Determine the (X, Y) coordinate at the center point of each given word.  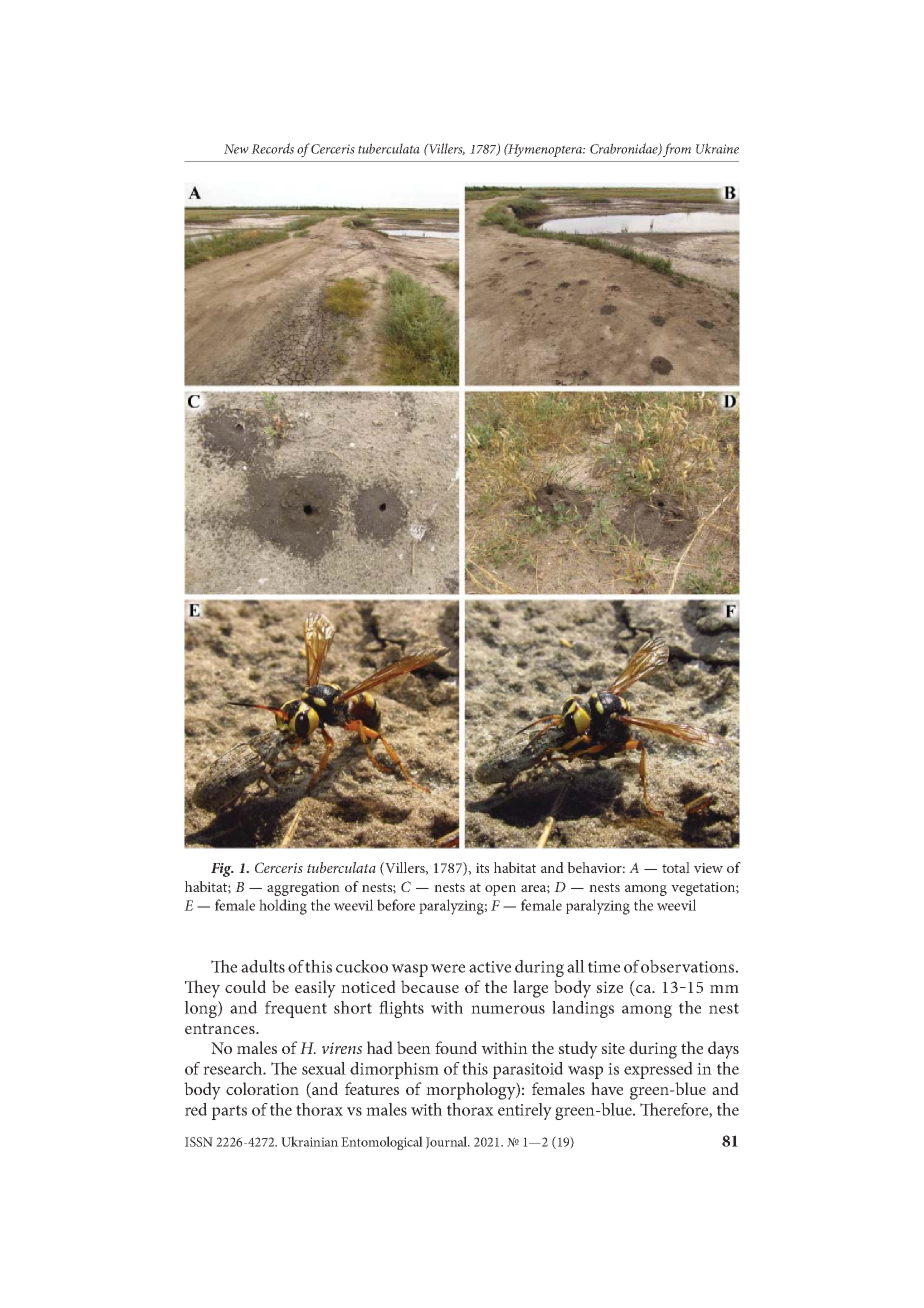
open (500, 890)
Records (272, 148)
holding (283, 907)
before (396, 905)
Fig (222, 870)
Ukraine (717, 148)
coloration (262, 1088)
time (604, 967)
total (676, 867)
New (236, 149)
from (677, 150)
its (482, 868)
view (708, 868)
